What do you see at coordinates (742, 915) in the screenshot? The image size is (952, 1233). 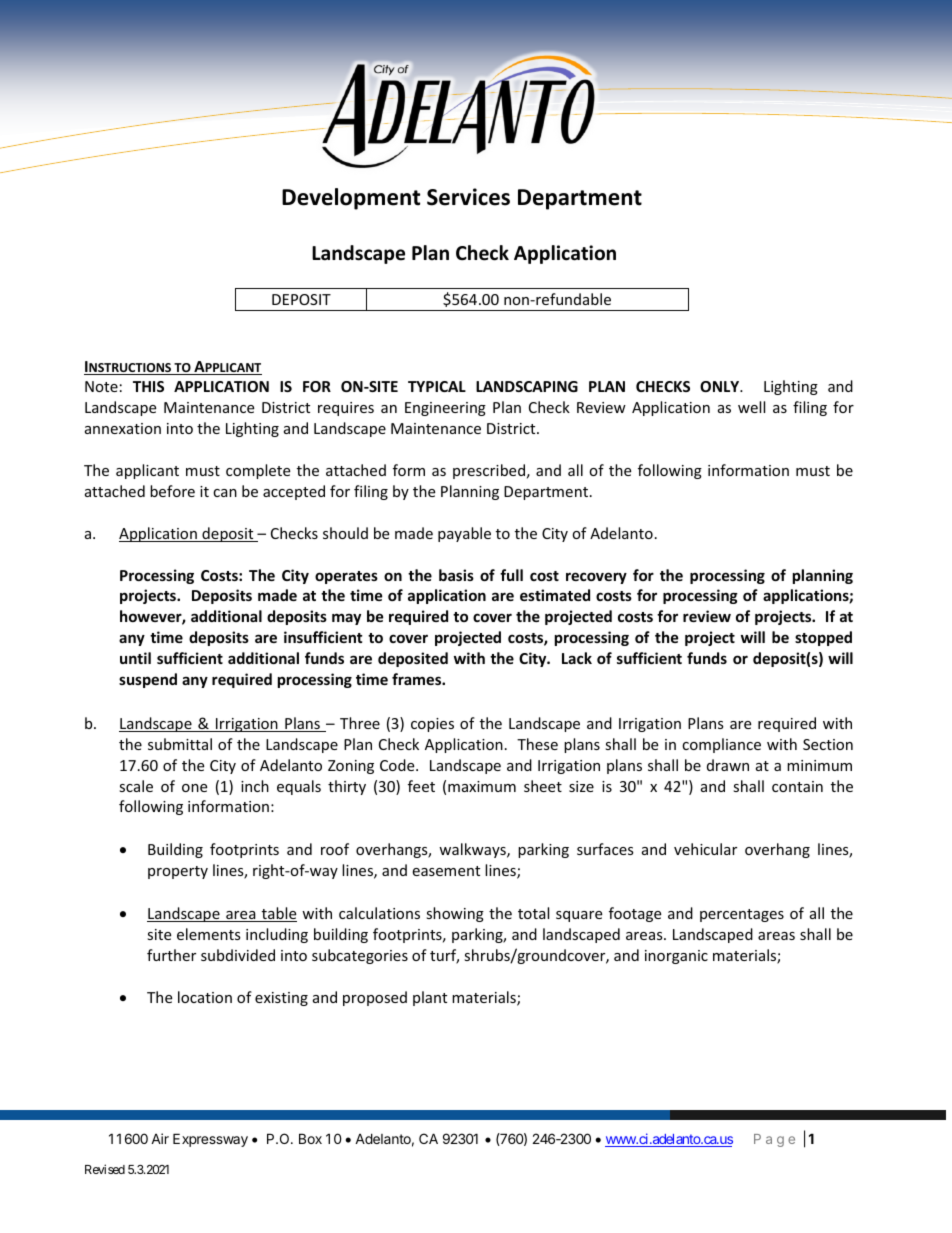 I see `percentages` at bounding box center [742, 915].
